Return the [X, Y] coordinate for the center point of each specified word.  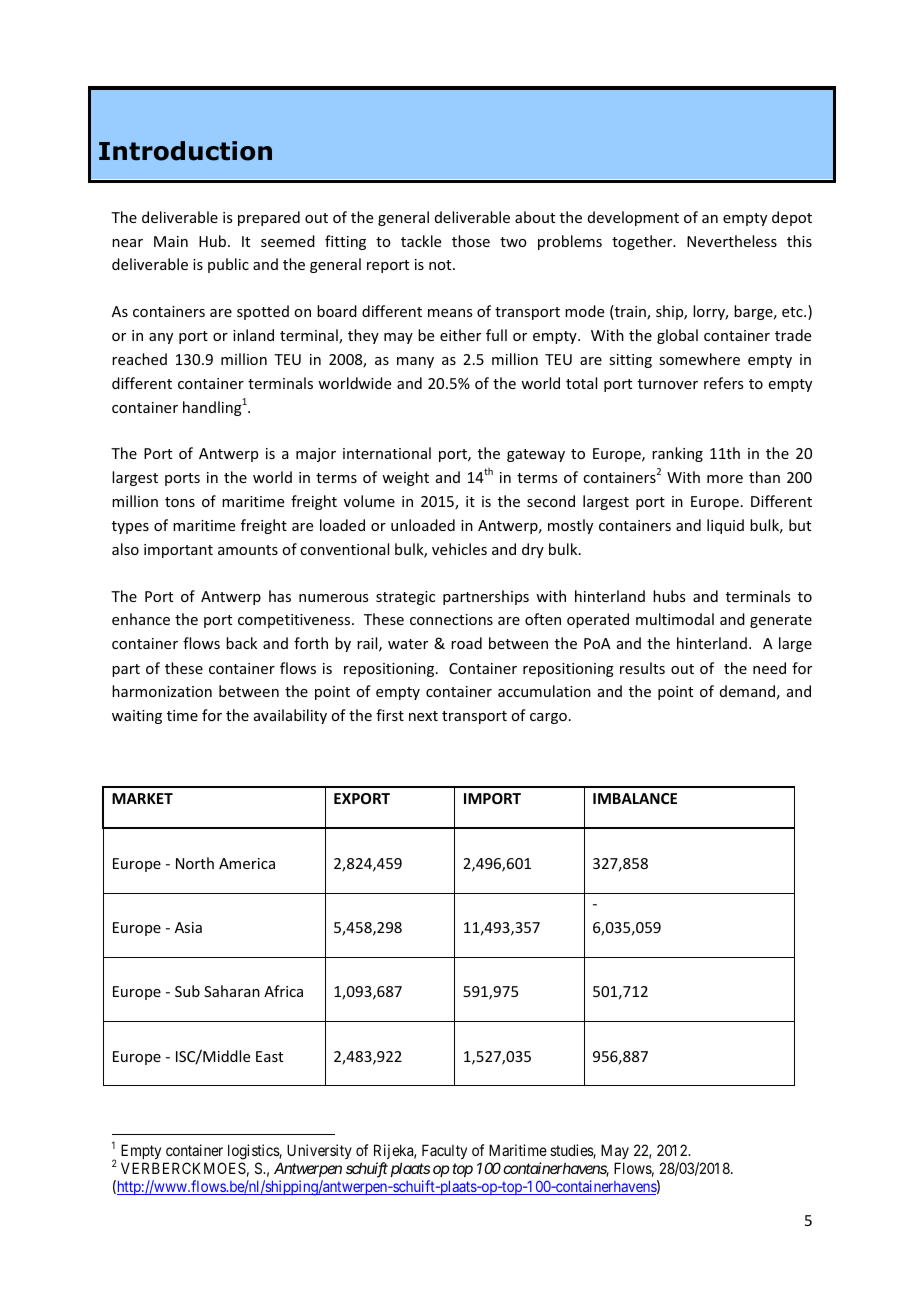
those [471, 241]
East [269, 1056]
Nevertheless [732, 241]
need [769, 668]
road [466, 643]
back [241, 643]
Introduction [185, 151]
